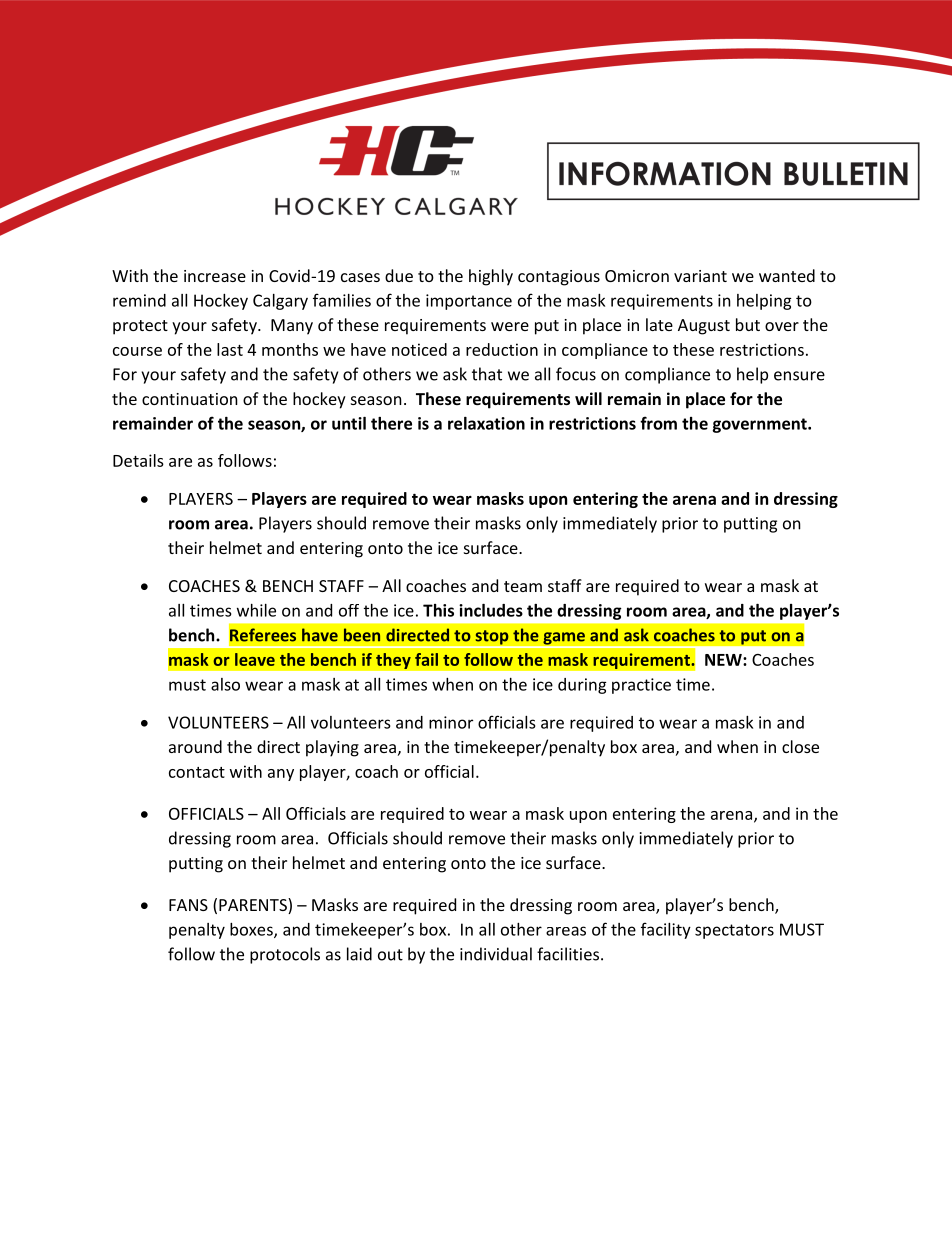 The width and height of the screenshot is (952, 1233). Describe the element at coordinates (491, 610) in the screenshot. I see `includes` at that location.
